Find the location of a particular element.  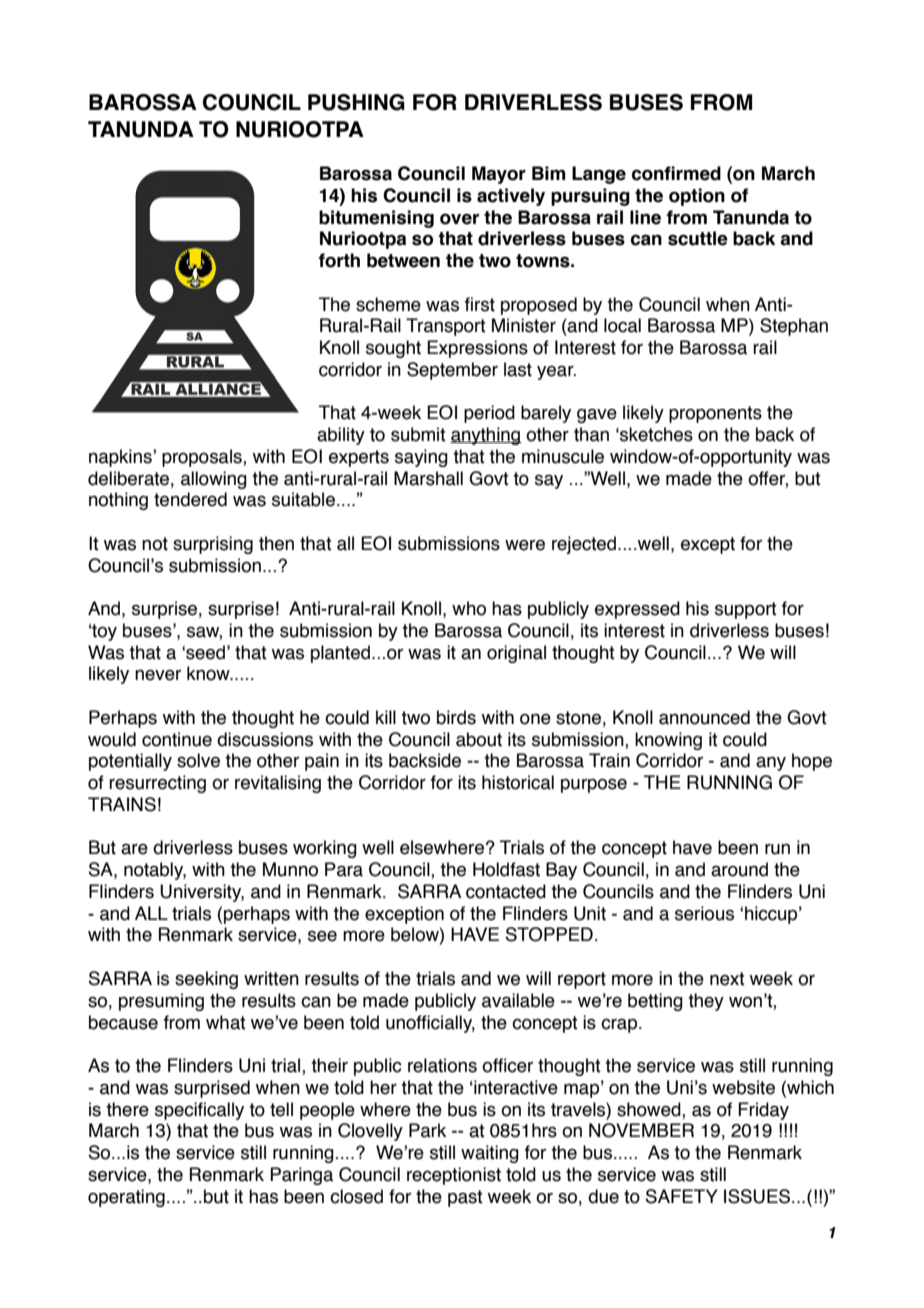

PUSHING is located at coordinates (356, 102).
